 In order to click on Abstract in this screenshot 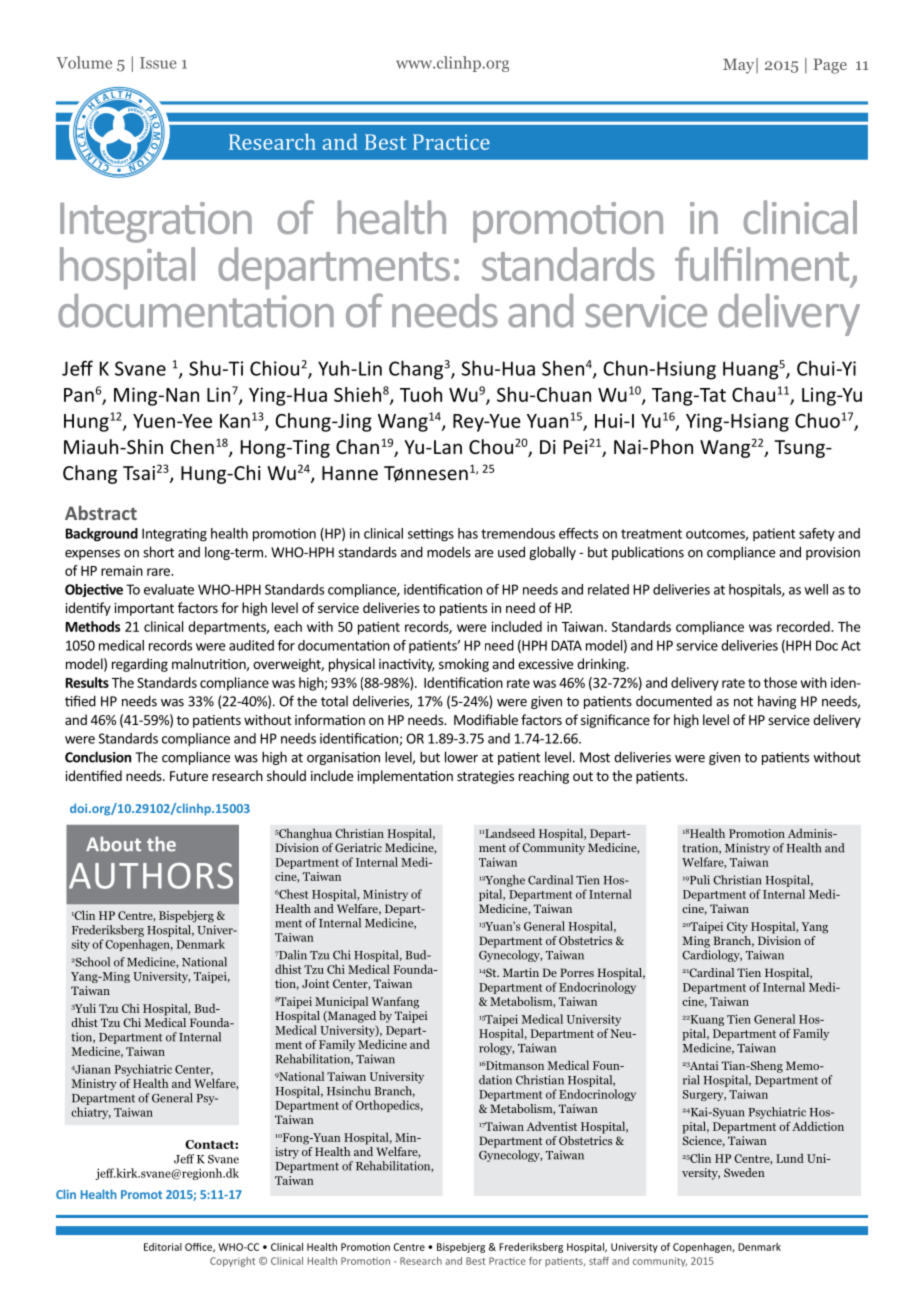, I will do `click(101, 513)`.
